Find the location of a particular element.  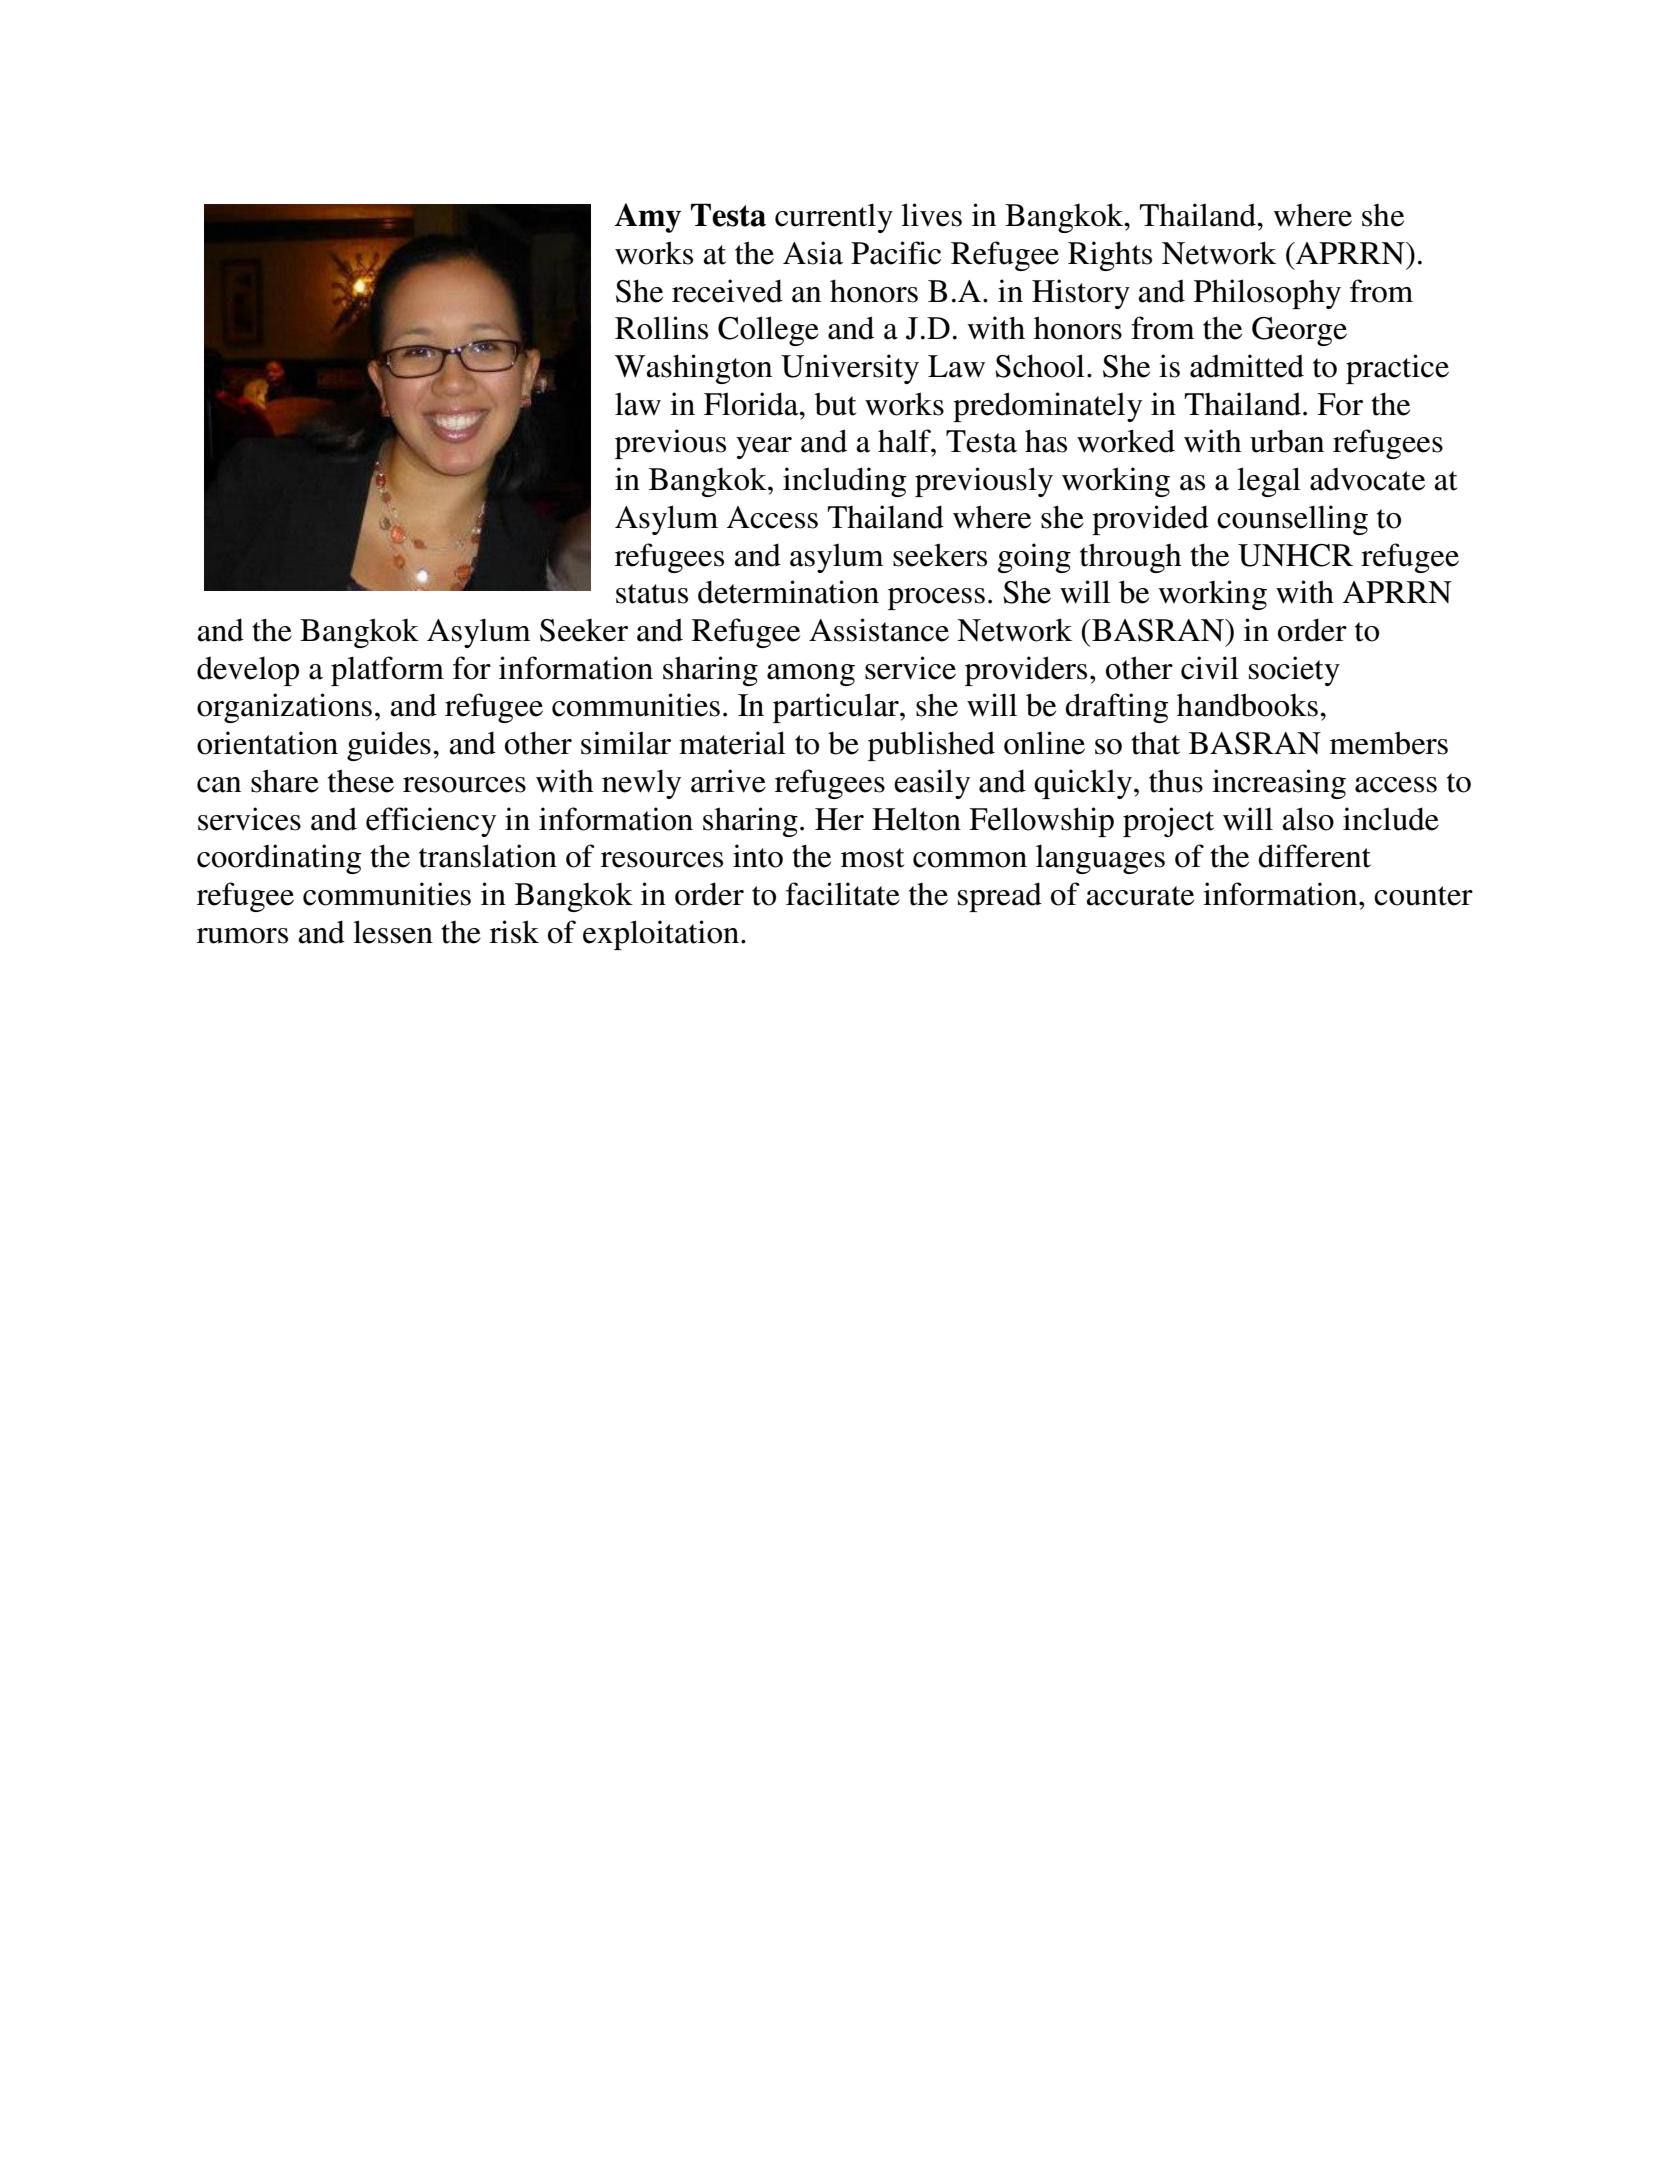

platform is located at coordinates (387, 671).
